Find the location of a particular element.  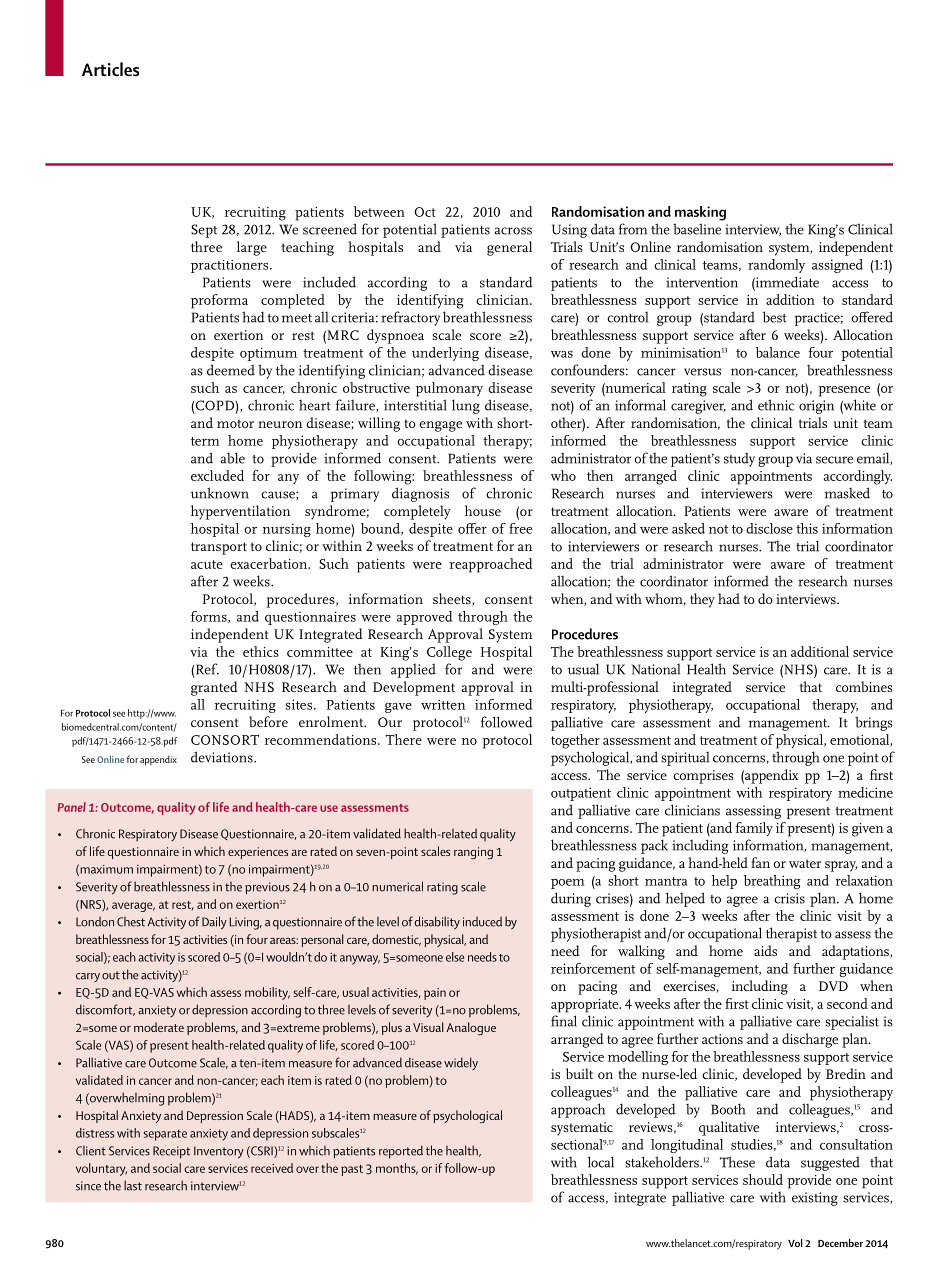

Oct is located at coordinates (425, 212).
